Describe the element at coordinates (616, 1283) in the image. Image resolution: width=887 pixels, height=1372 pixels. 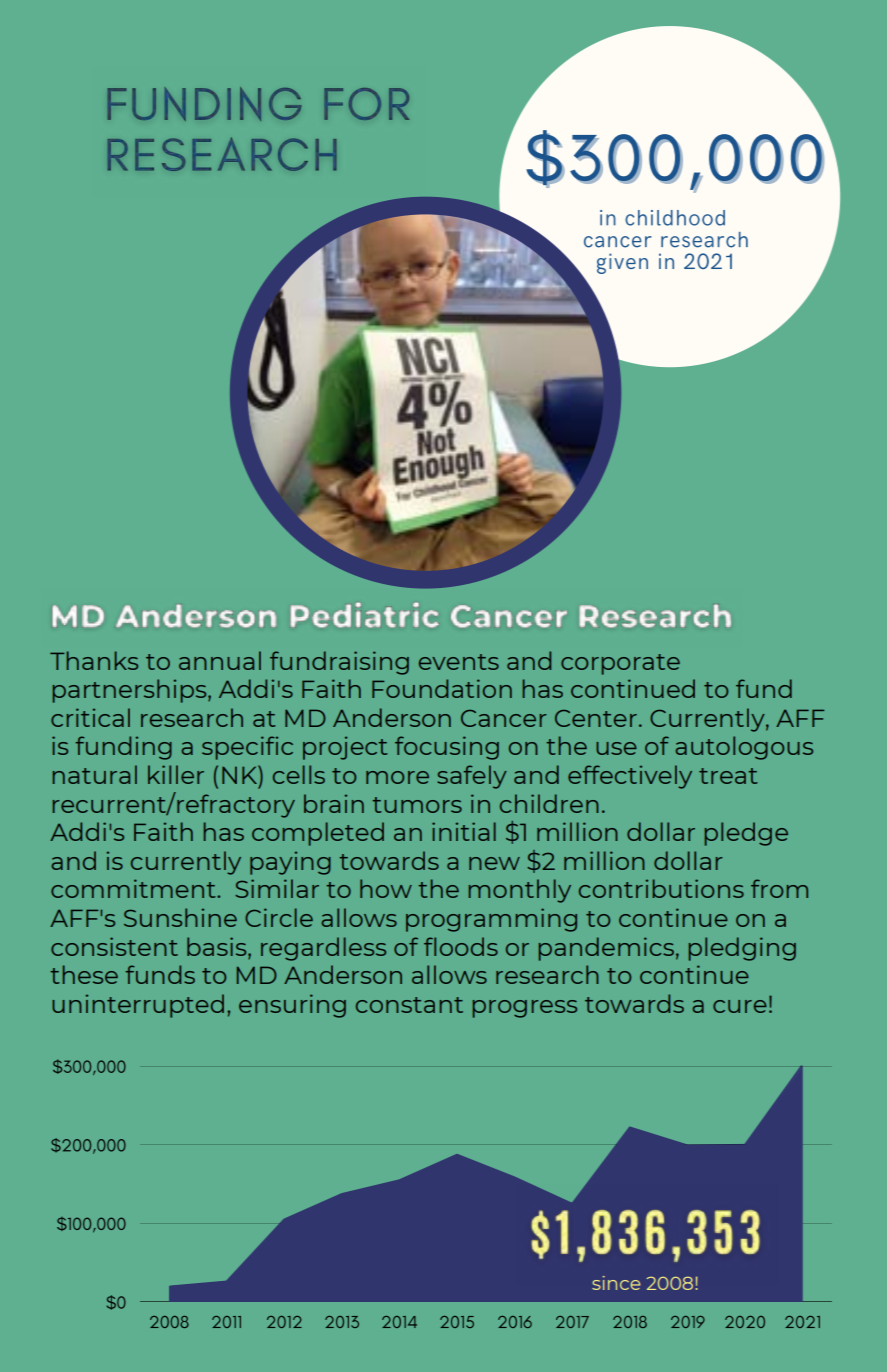
I see `since` at that location.
